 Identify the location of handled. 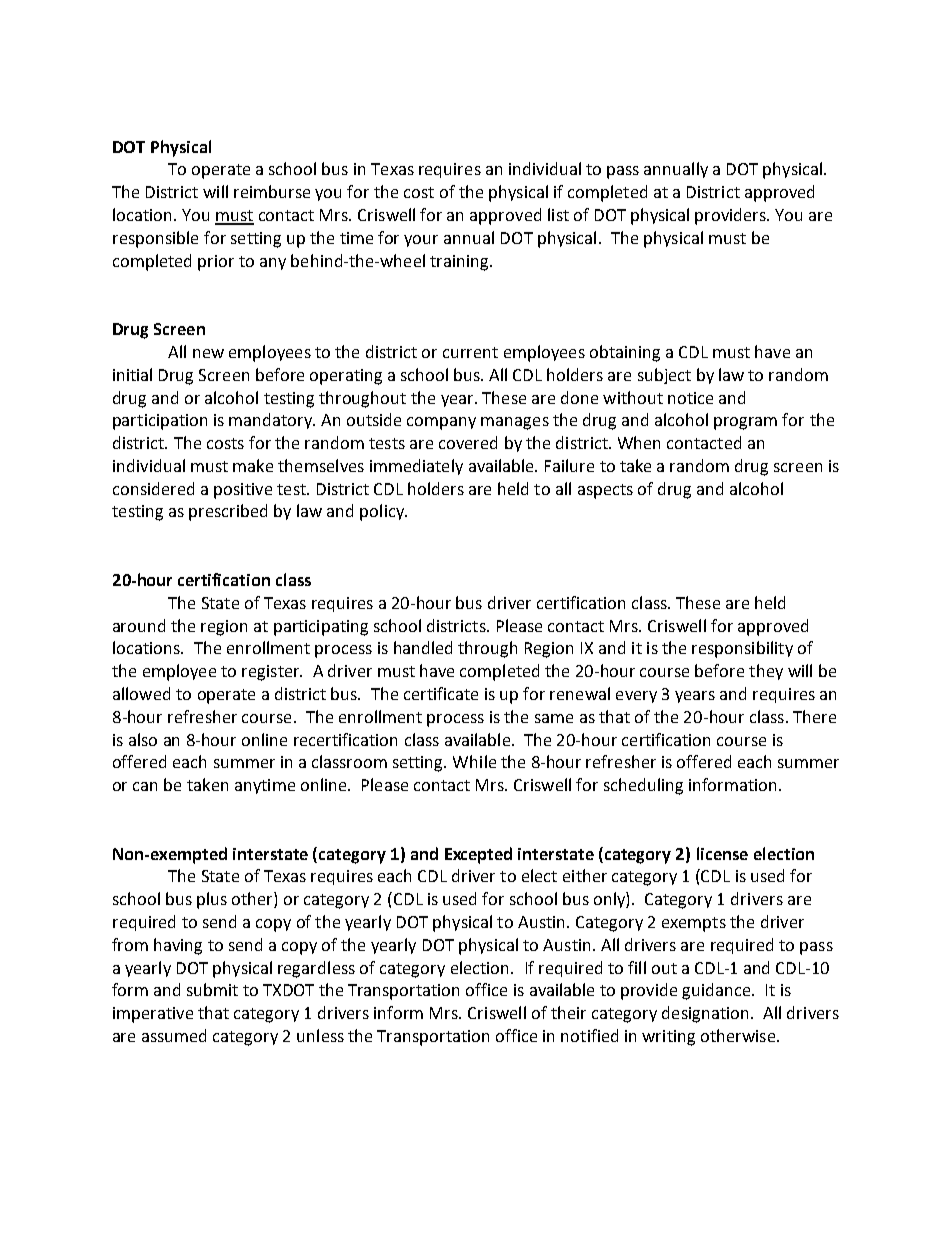
(423, 647).
